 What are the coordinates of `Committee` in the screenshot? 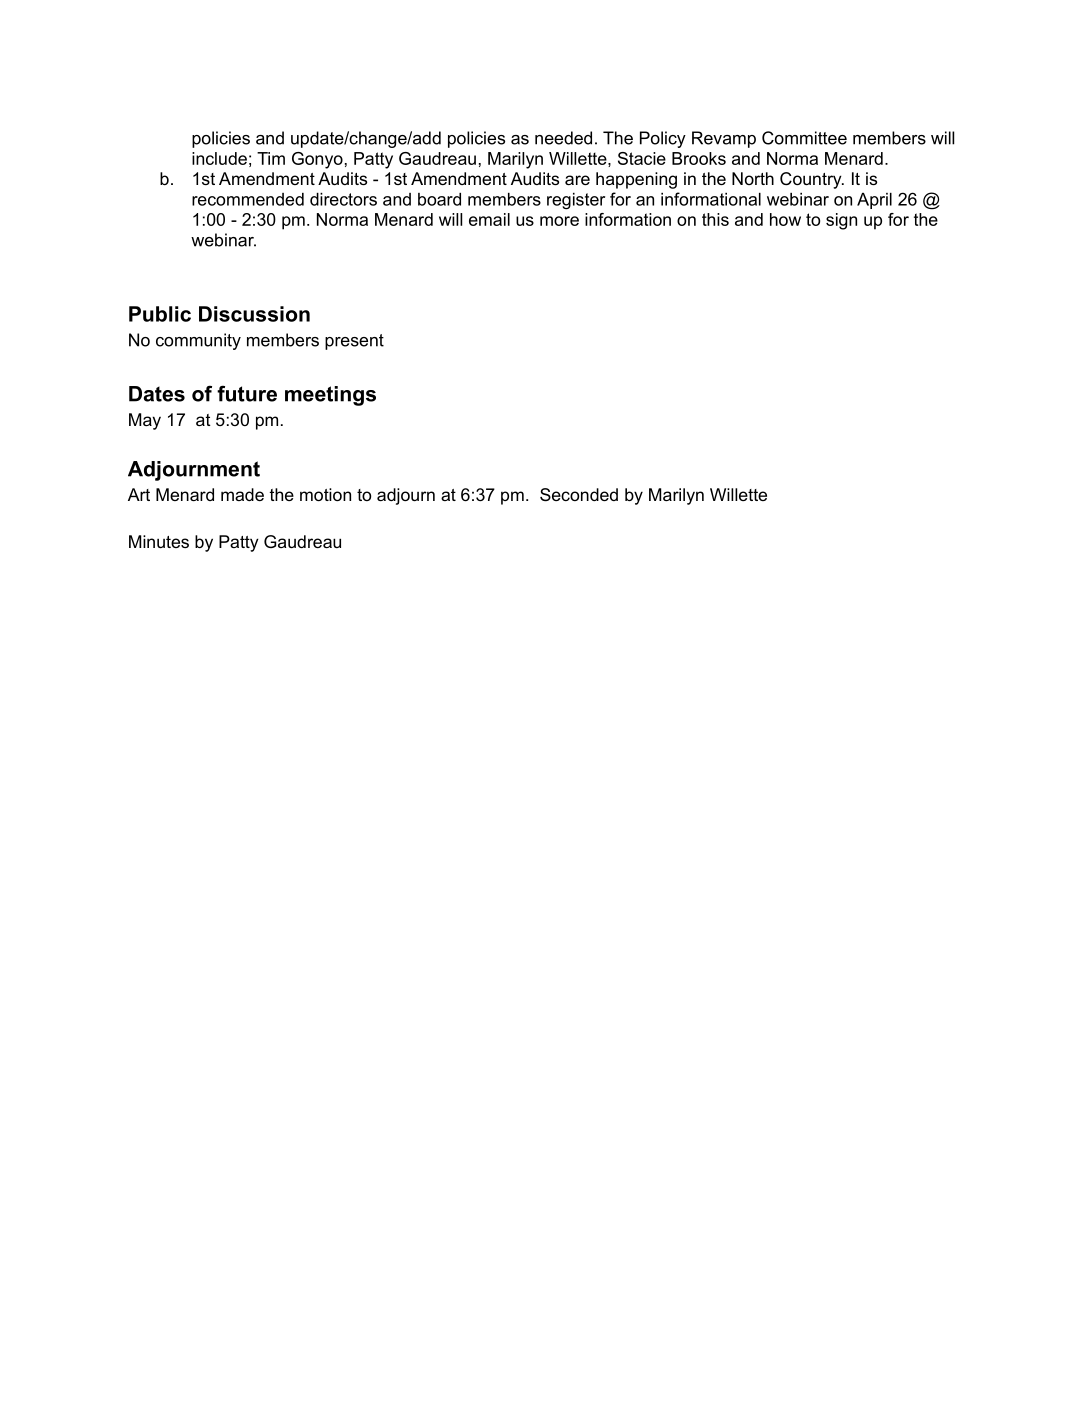 It's located at (804, 138).
